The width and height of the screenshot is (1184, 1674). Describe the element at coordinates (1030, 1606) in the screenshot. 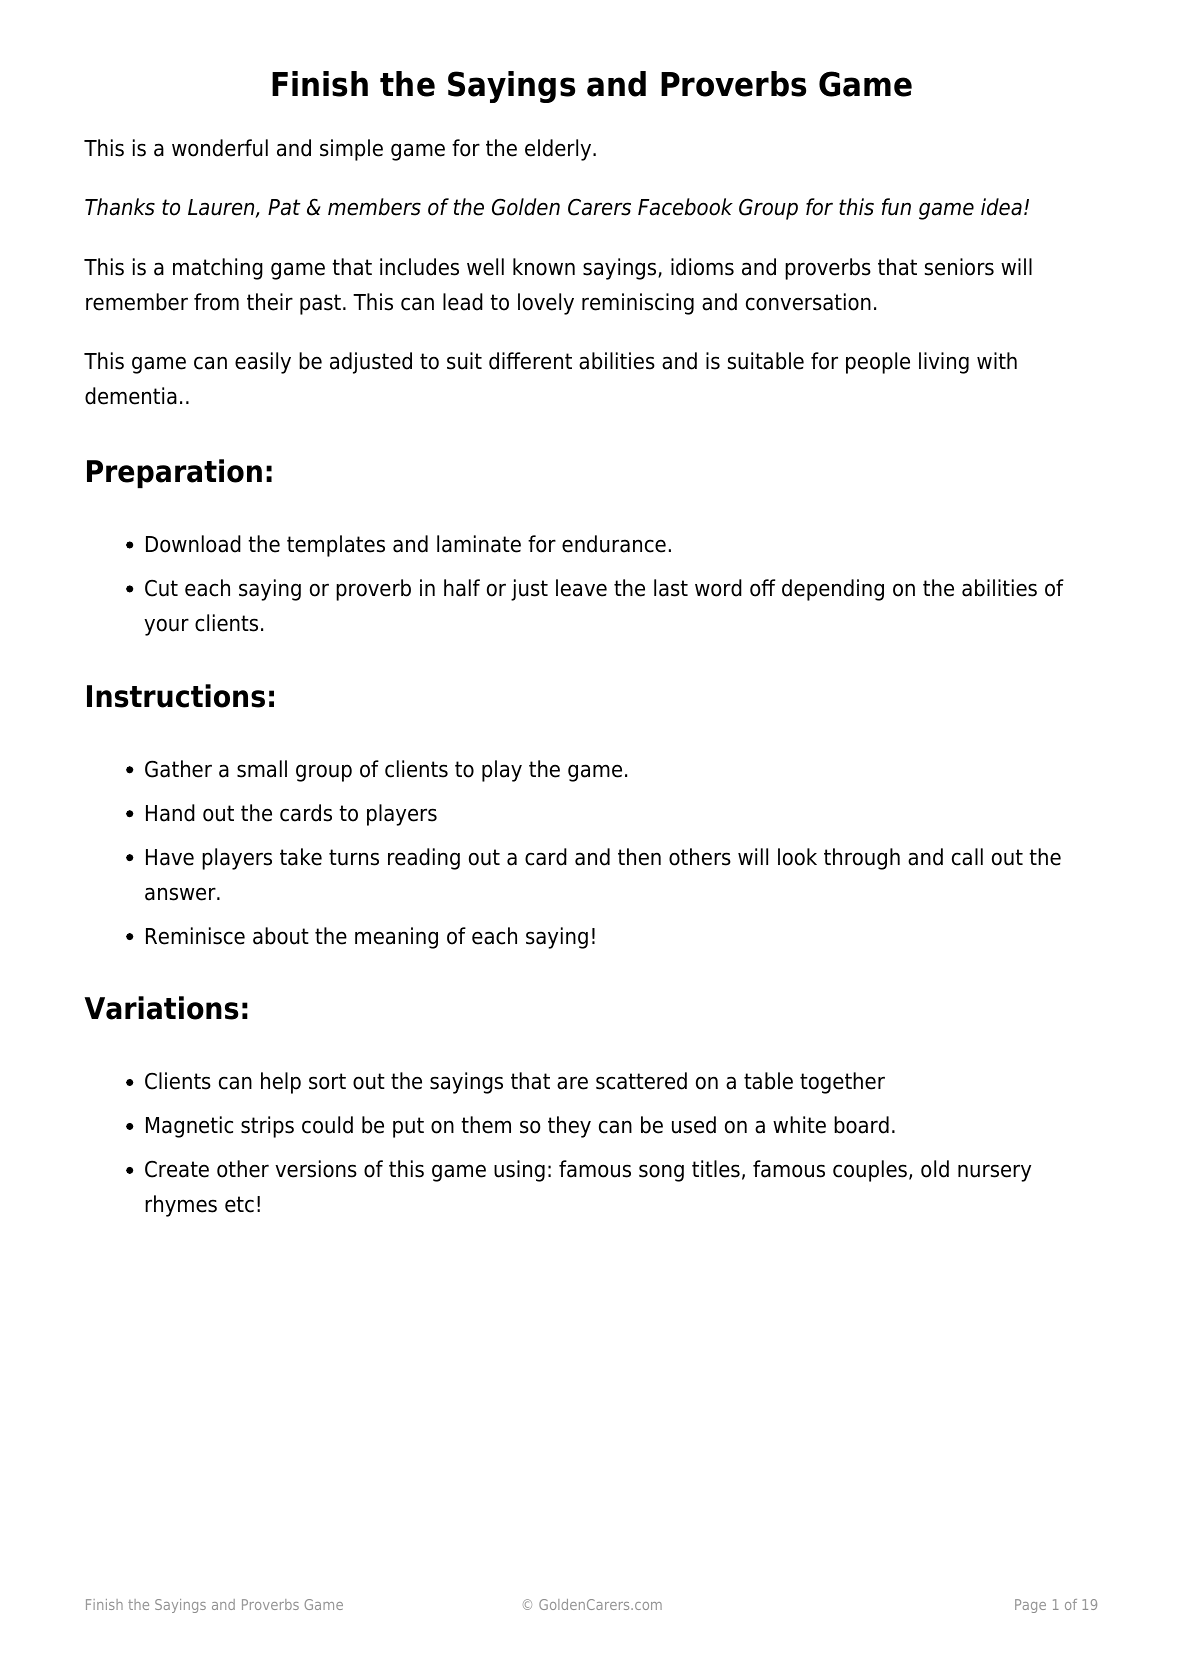

I see `Page` at that location.
